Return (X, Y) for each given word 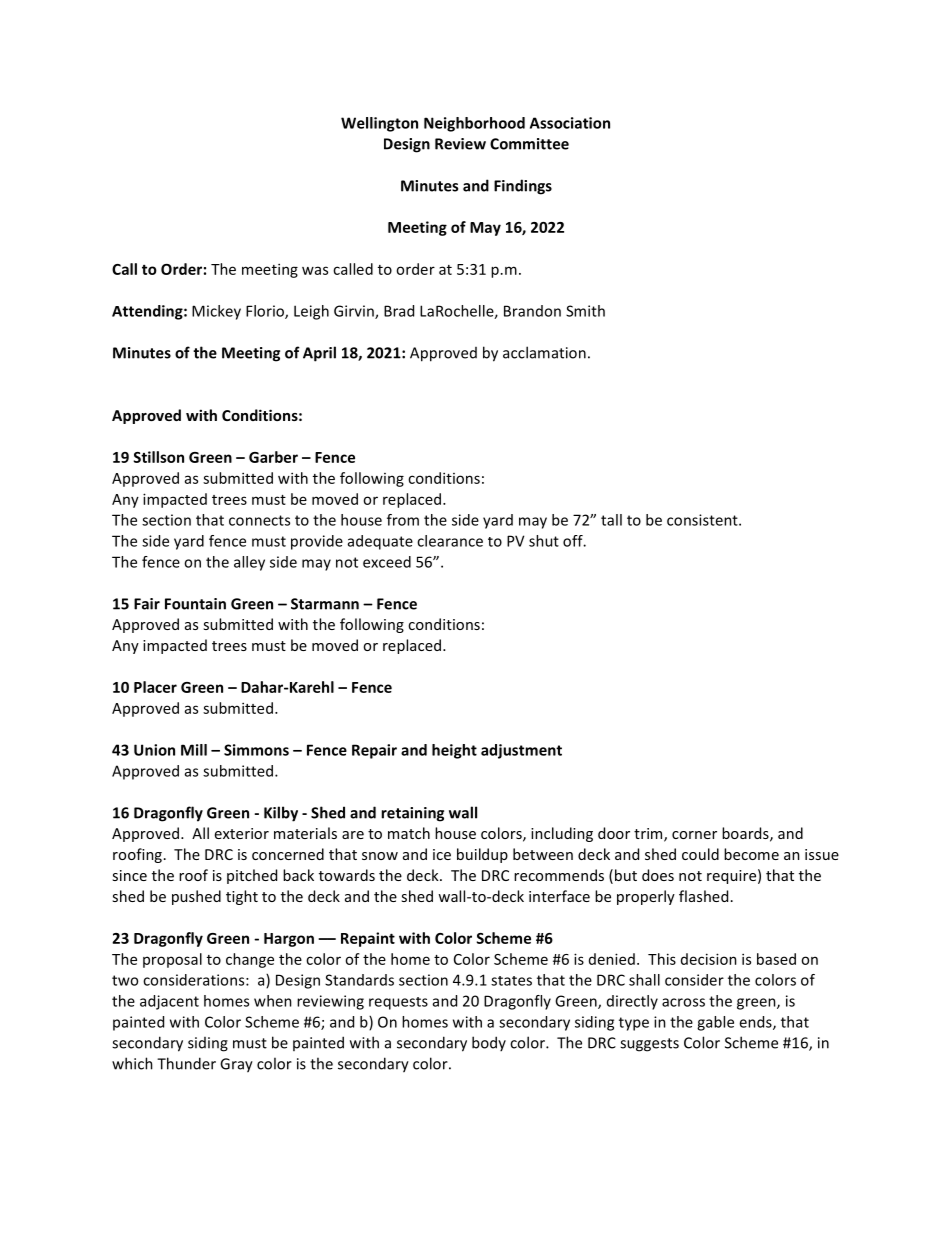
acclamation (544, 352)
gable (715, 1023)
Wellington (379, 124)
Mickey (216, 312)
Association (570, 123)
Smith (585, 311)
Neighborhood (474, 124)
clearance (450, 541)
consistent (703, 520)
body (489, 1043)
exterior (242, 833)
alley (249, 563)
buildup (482, 855)
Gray (236, 1065)
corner (694, 835)
